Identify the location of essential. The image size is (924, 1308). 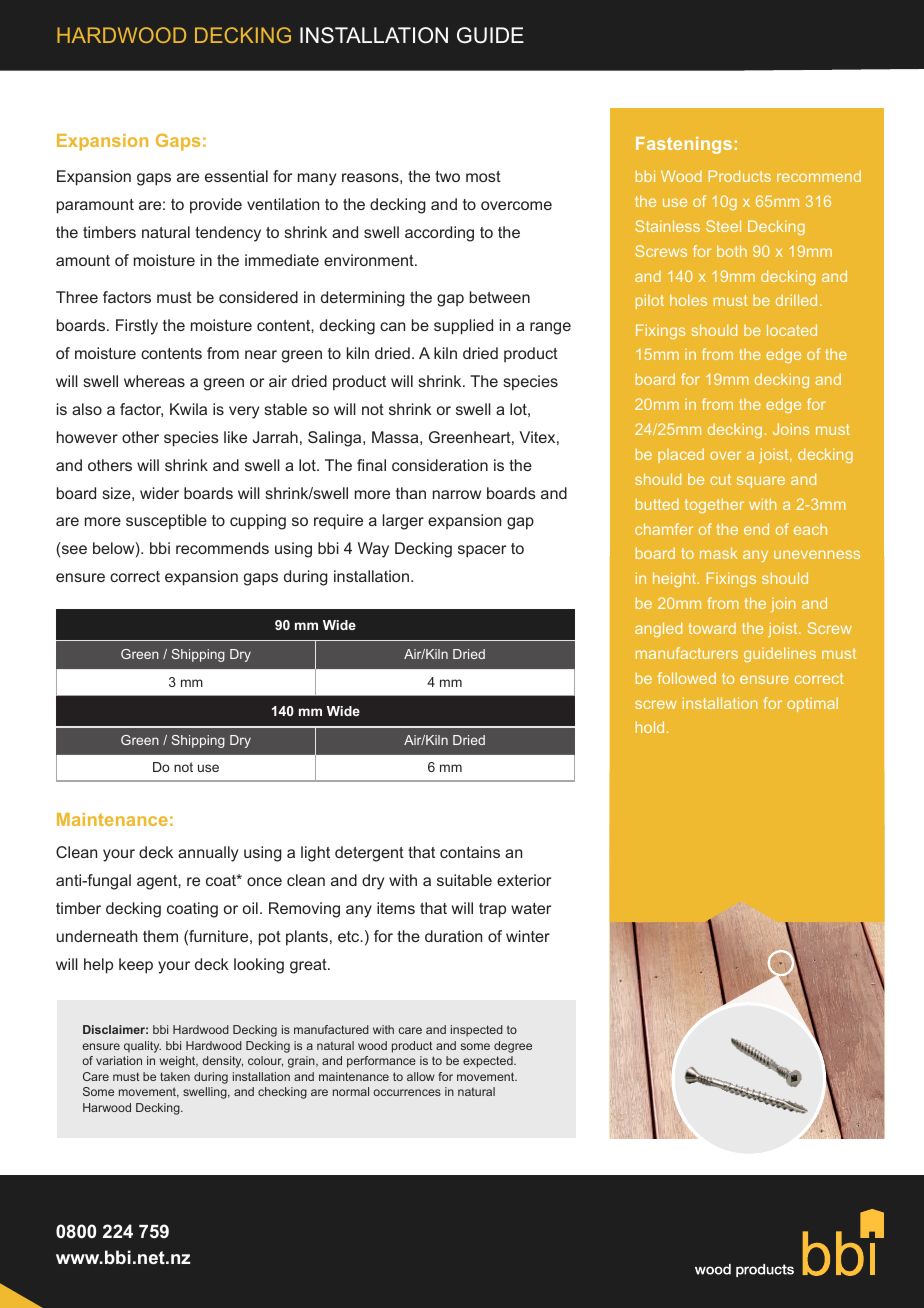
(236, 176).
